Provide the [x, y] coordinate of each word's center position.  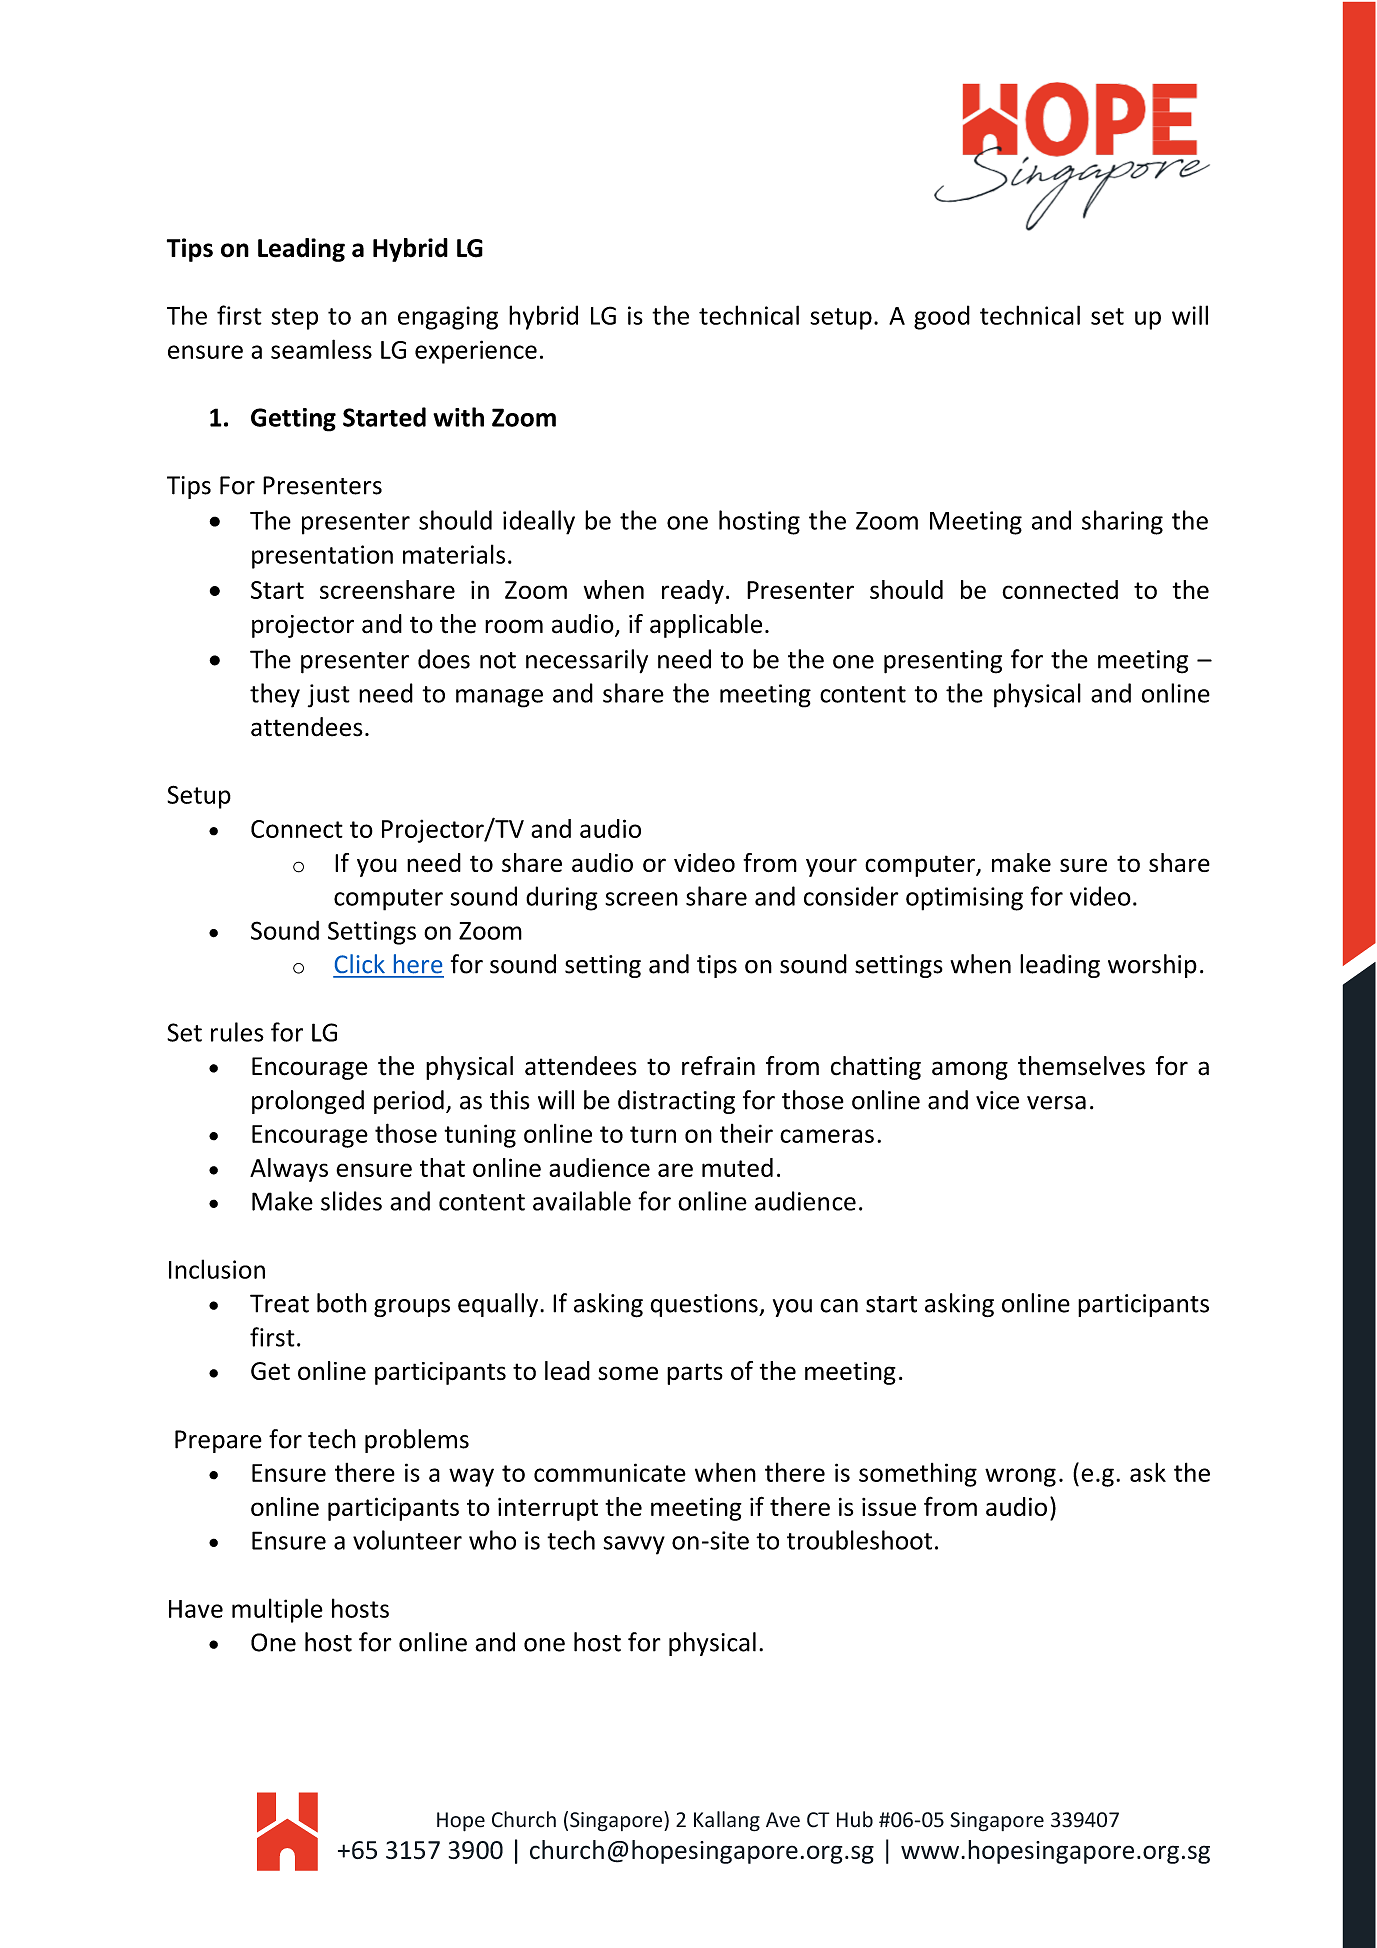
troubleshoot [859, 1540]
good [942, 317]
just [329, 696]
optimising [964, 899]
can [839, 1306]
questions [705, 1305]
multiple [277, 1610]
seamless [321, 349]
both [342, 1303]
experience [476, 352]
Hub [855, 1819]
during [562, 898]
